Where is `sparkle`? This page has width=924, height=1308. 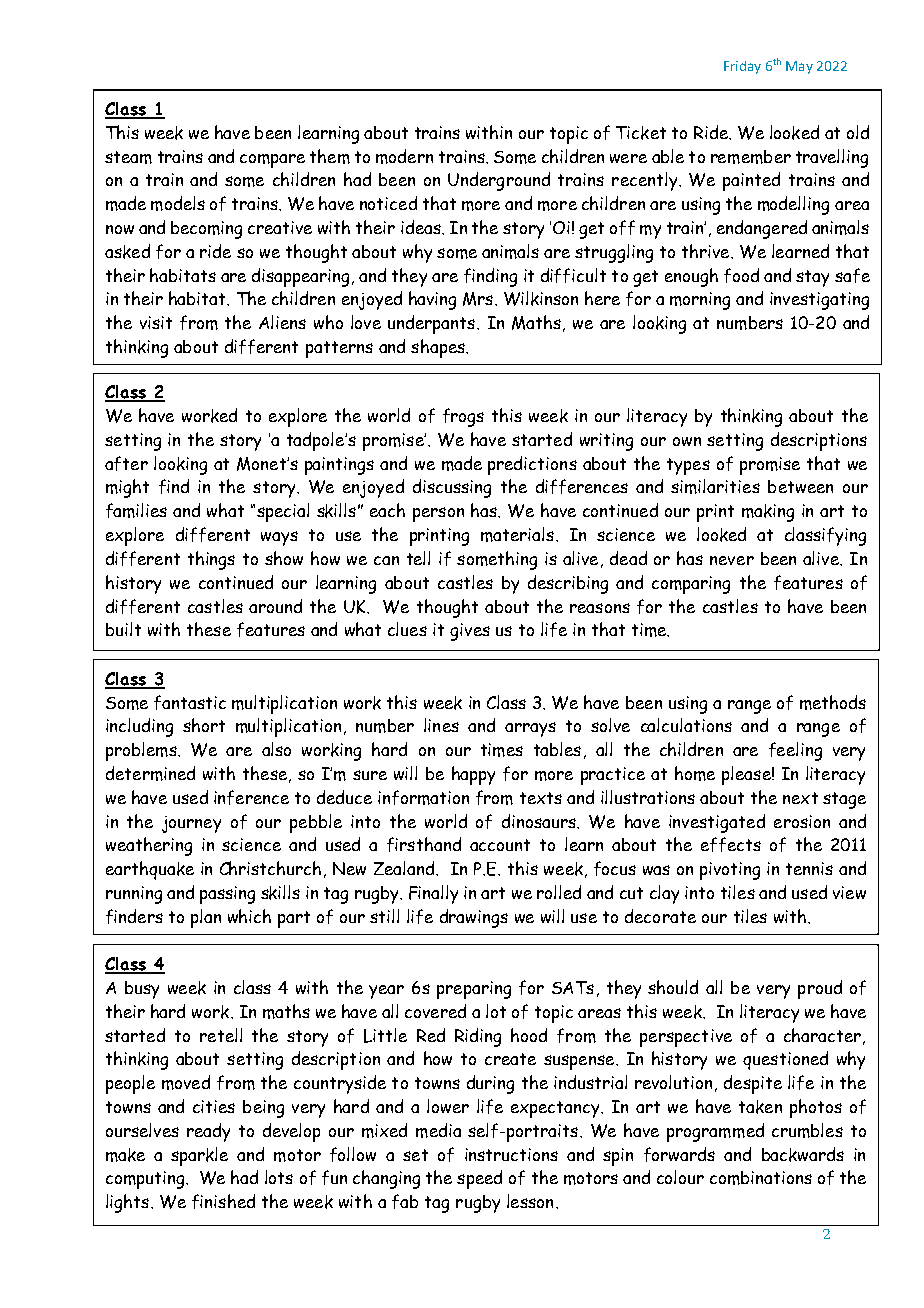
sparkle is located at coordinates (199, 1156).
